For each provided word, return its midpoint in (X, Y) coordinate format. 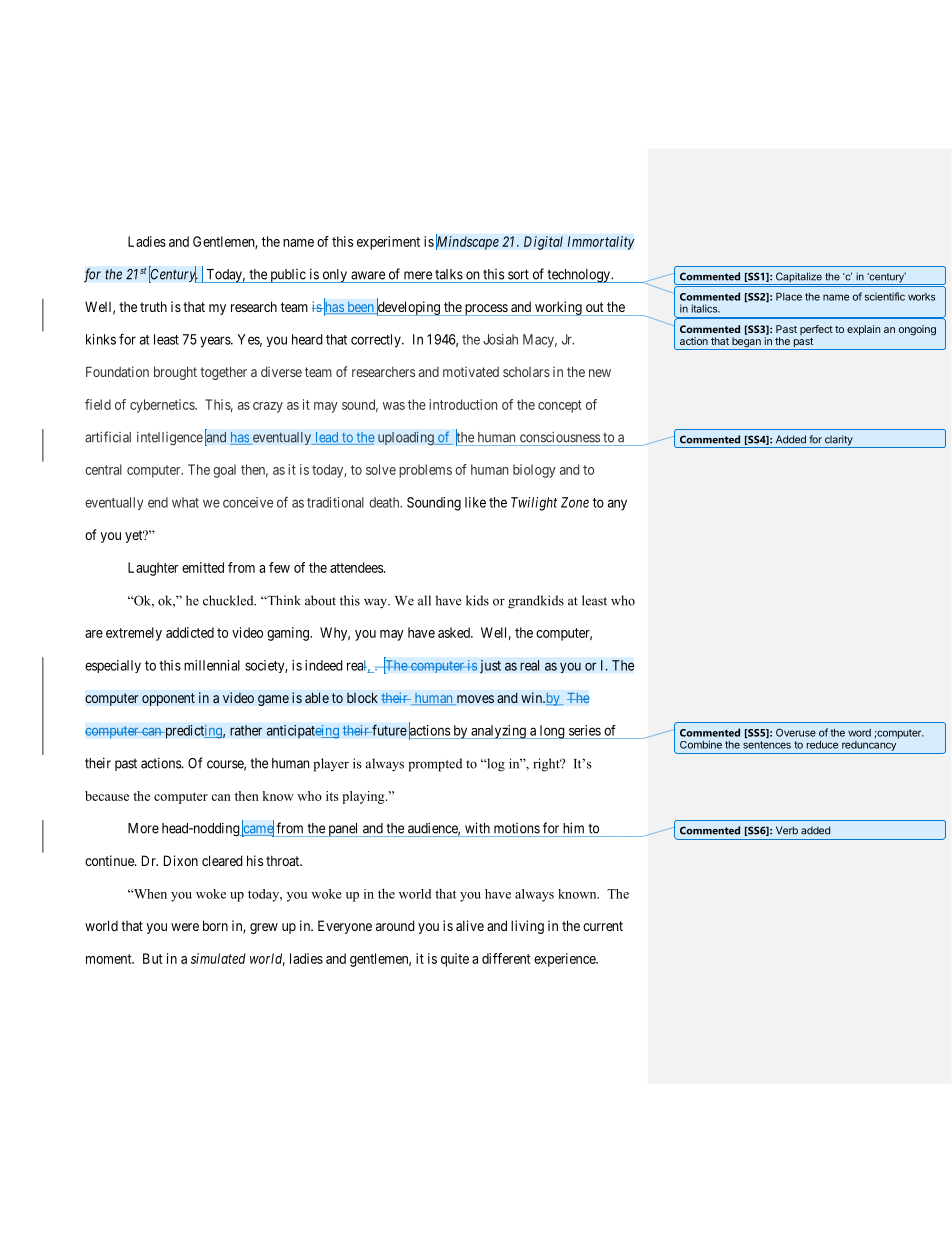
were (185, 927)
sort (518, 274)
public (288, 276)
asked (455, 632)
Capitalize (799, 278)
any (617, 505)
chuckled (229, 600)
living (527, 927)
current (603, 926)
